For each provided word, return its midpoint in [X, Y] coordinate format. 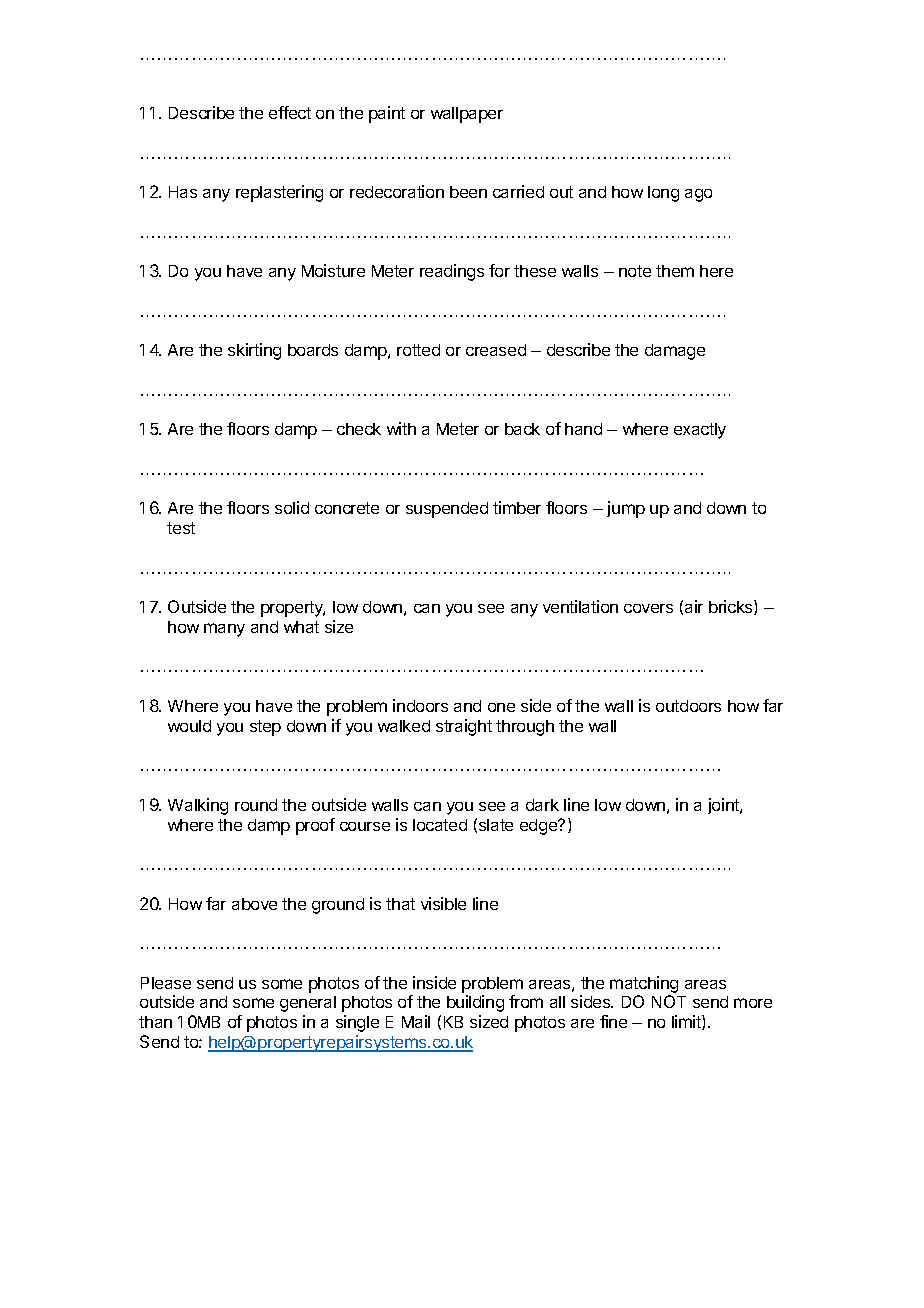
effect [290, 112]
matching [644, 984]
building [475, 1003]
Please [166, 983]
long [663, 194]
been [468, 192]
